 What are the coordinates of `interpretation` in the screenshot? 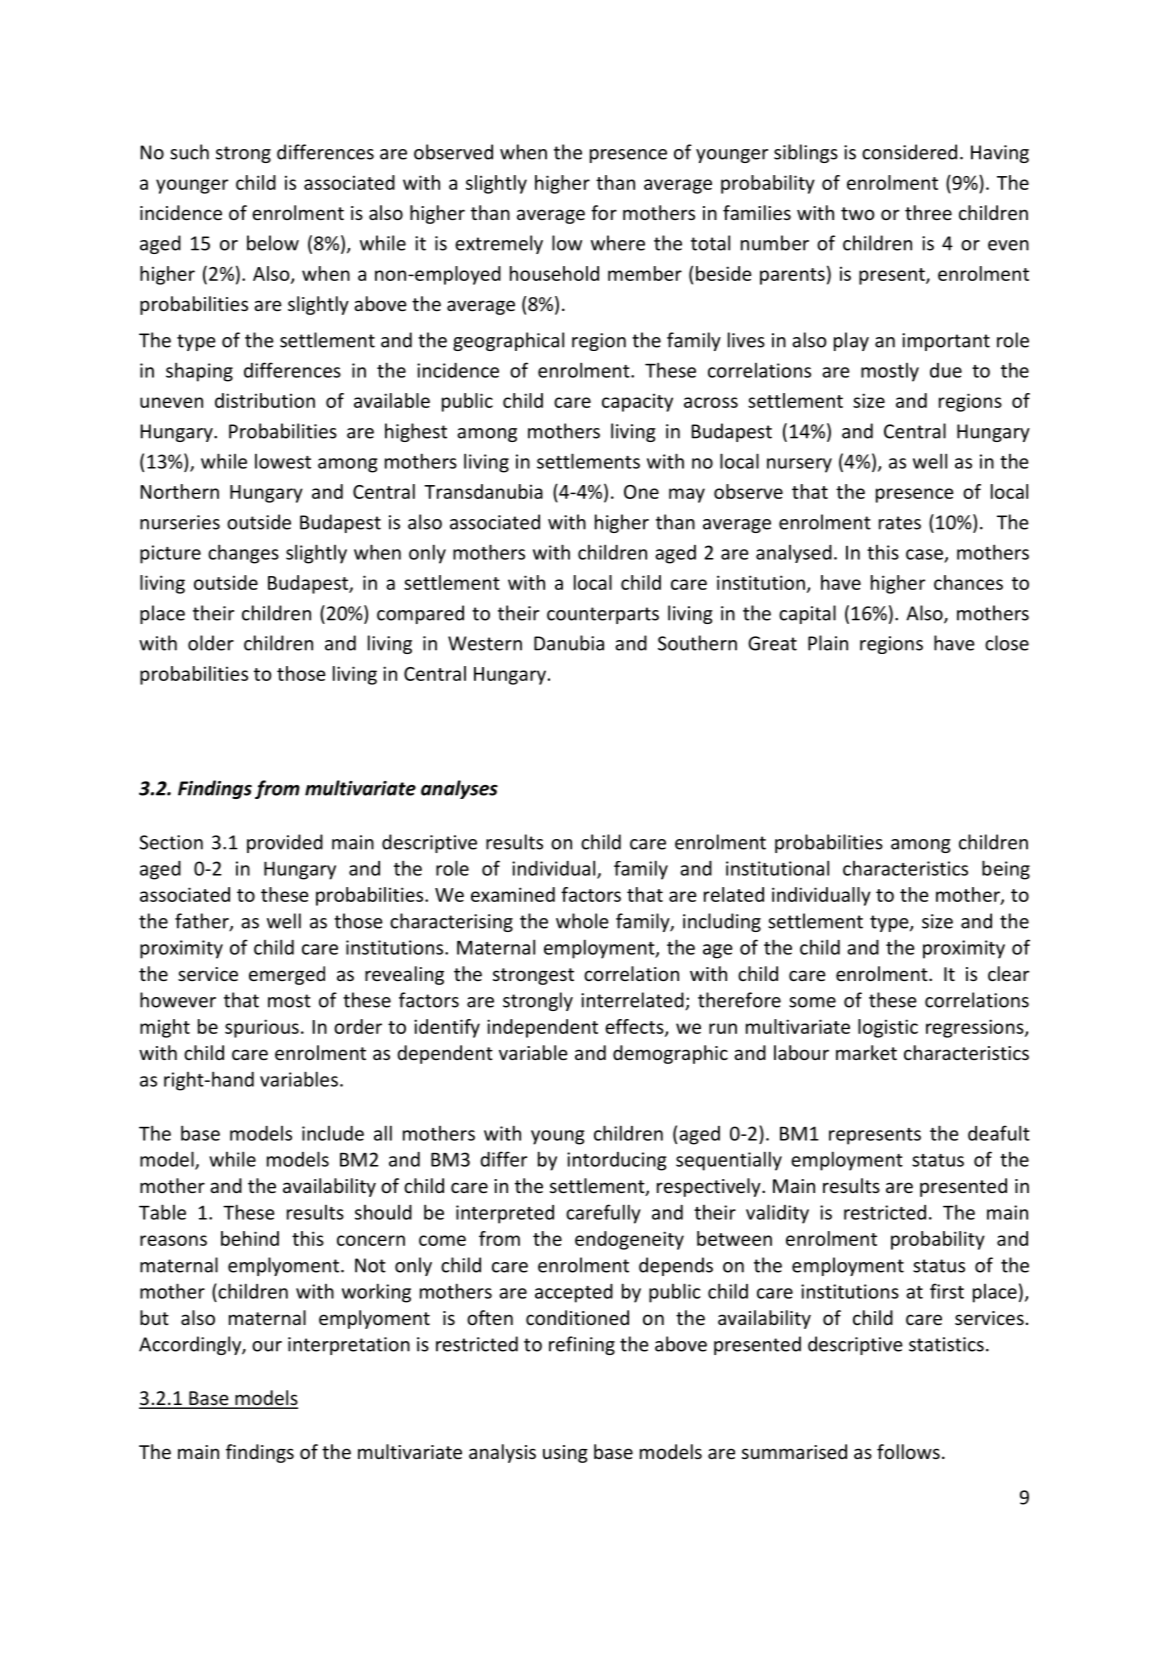 It's located at (349, 1346).
